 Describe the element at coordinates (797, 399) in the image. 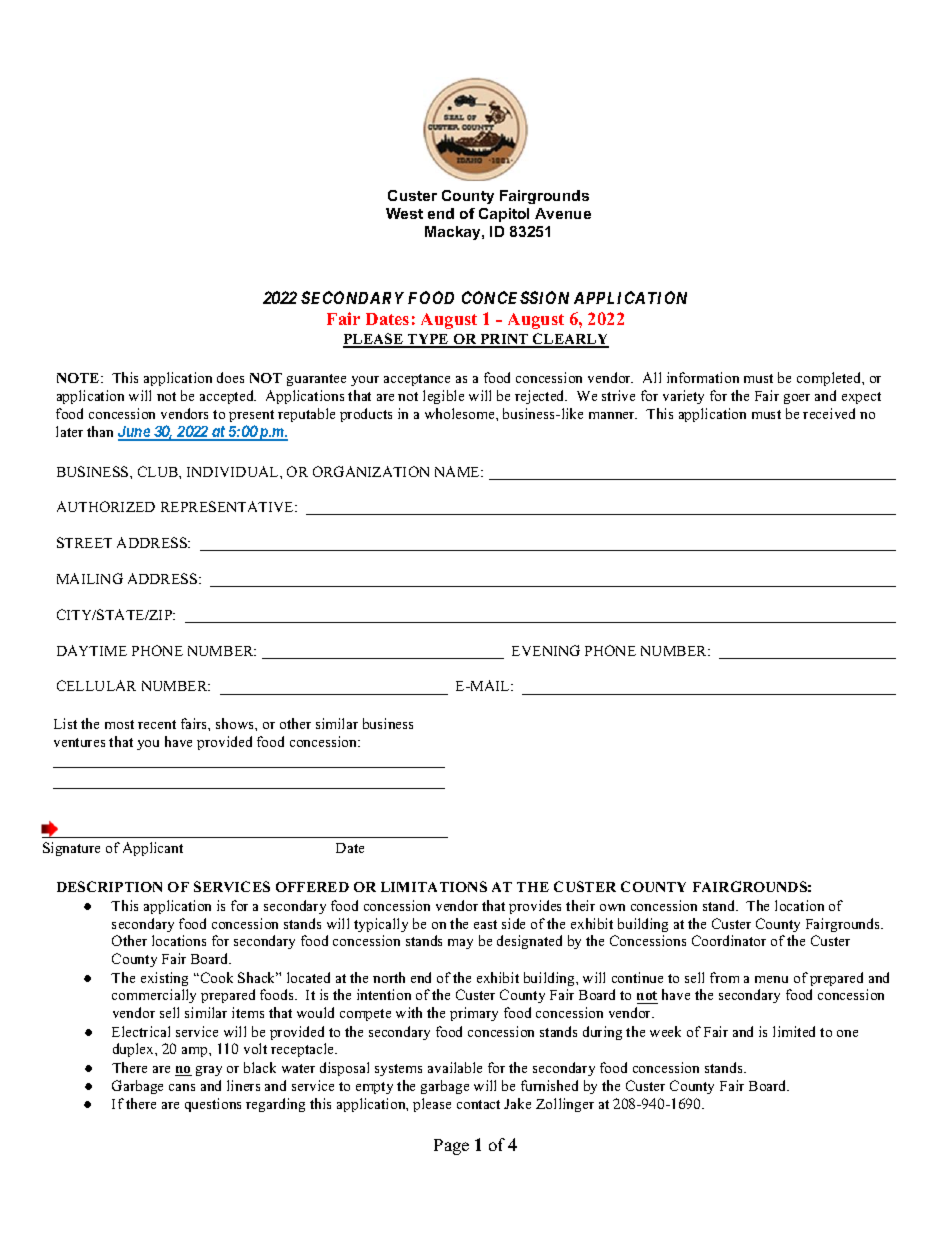

I see `goer` at that location.
